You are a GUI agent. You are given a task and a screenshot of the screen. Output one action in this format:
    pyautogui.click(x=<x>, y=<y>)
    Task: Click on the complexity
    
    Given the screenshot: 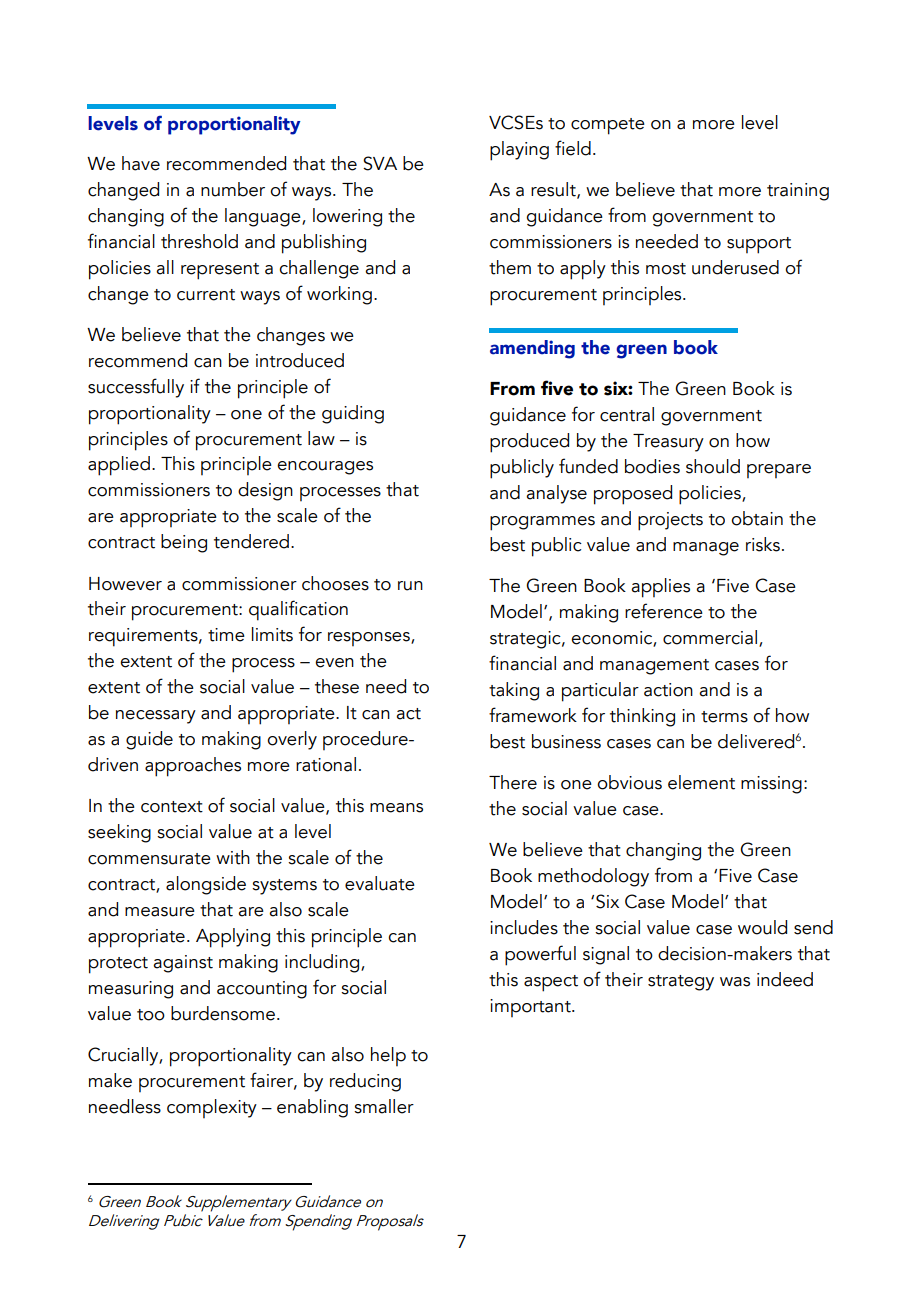 What is the action you would take?
    pyautogui.click(x=212, y=1108)
